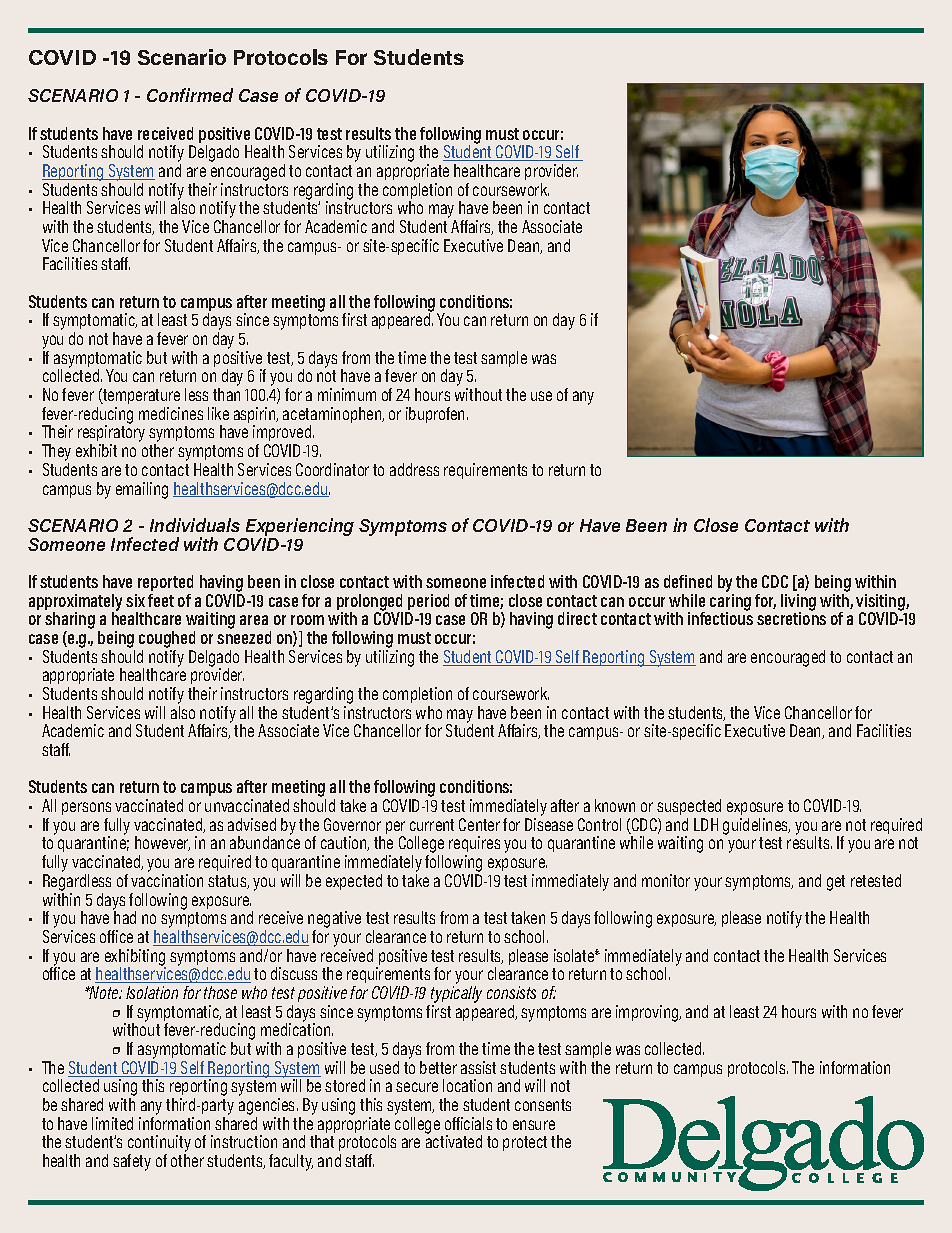 The height and width of the screenshot is (1233, 952). I want to click on minimum, so click(347, 394).
